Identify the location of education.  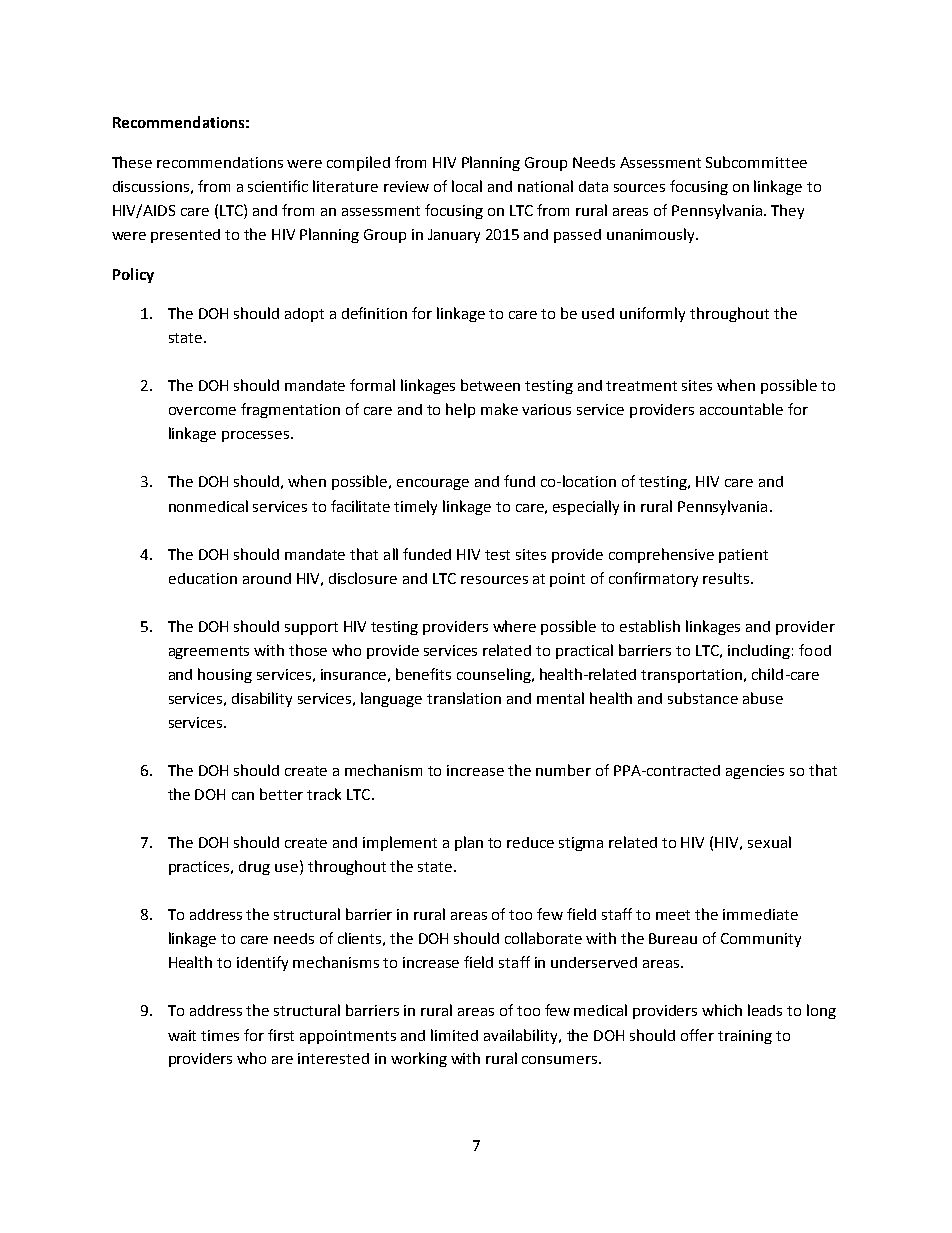
(203, 578).
